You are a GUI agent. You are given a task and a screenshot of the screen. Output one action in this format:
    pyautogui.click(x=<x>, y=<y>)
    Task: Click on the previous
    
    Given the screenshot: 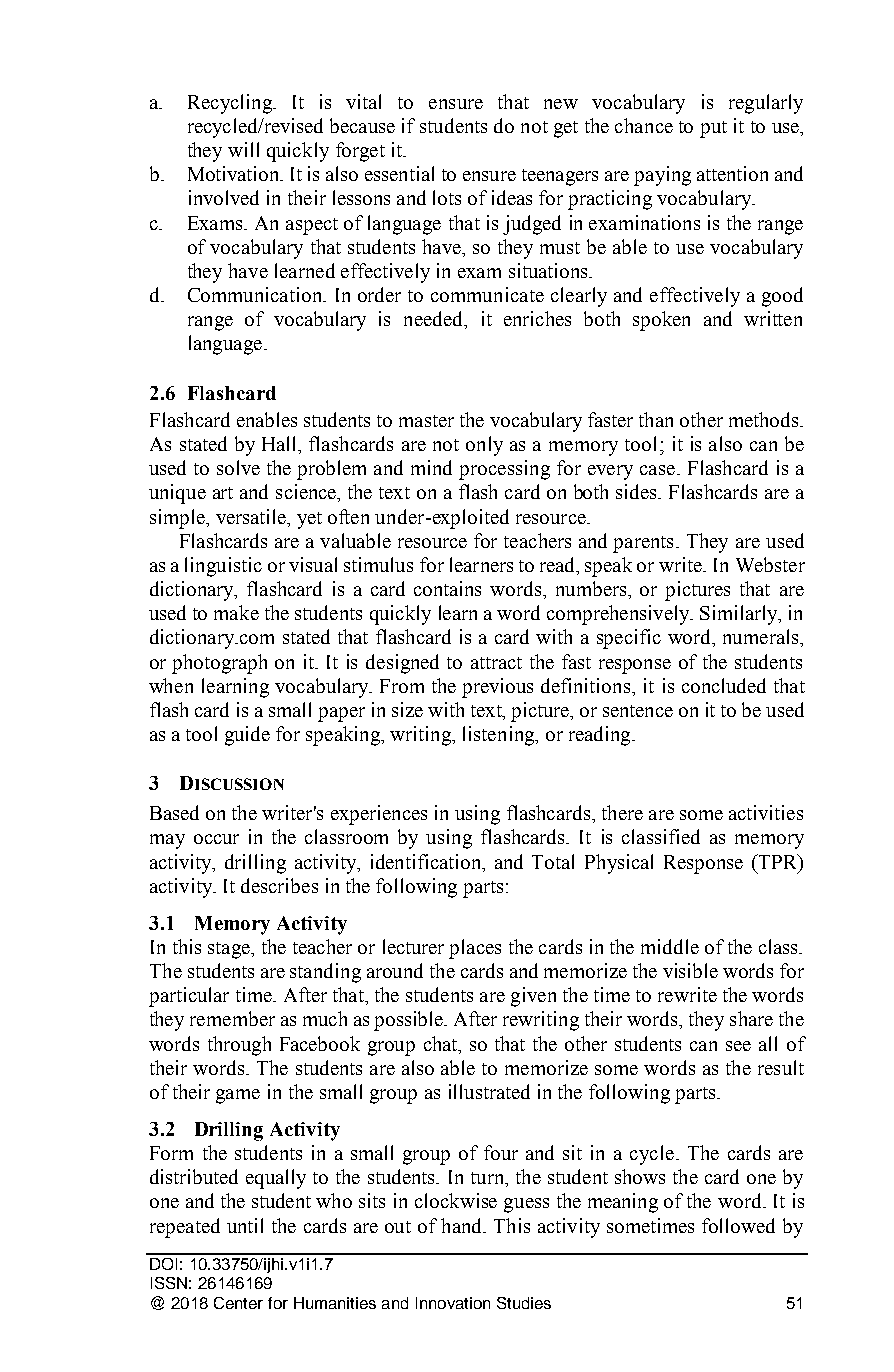 What is the action you would take?
    pyautogui.click(x=497, y=688)
